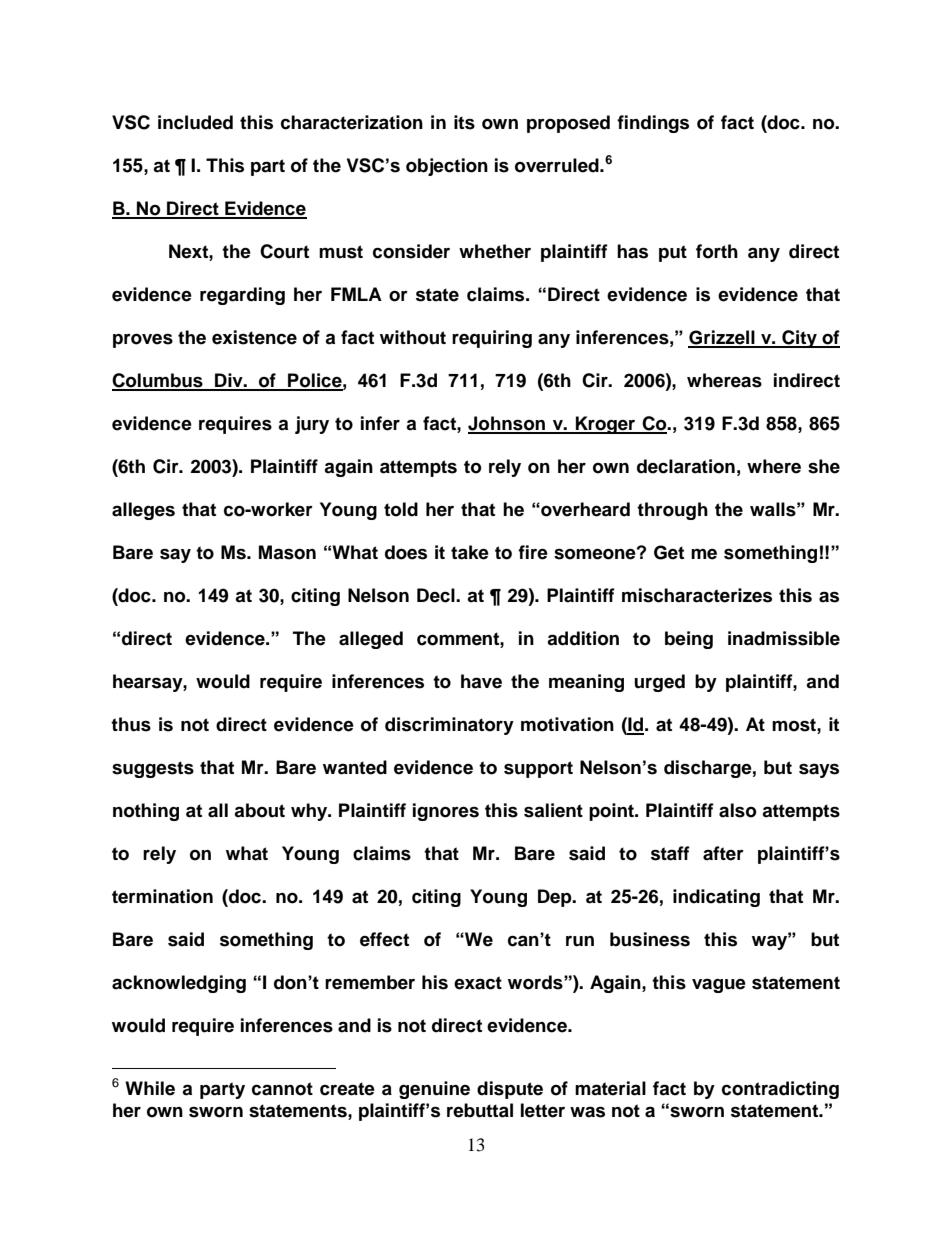  I want to click on suggests, so click(153, 769).
